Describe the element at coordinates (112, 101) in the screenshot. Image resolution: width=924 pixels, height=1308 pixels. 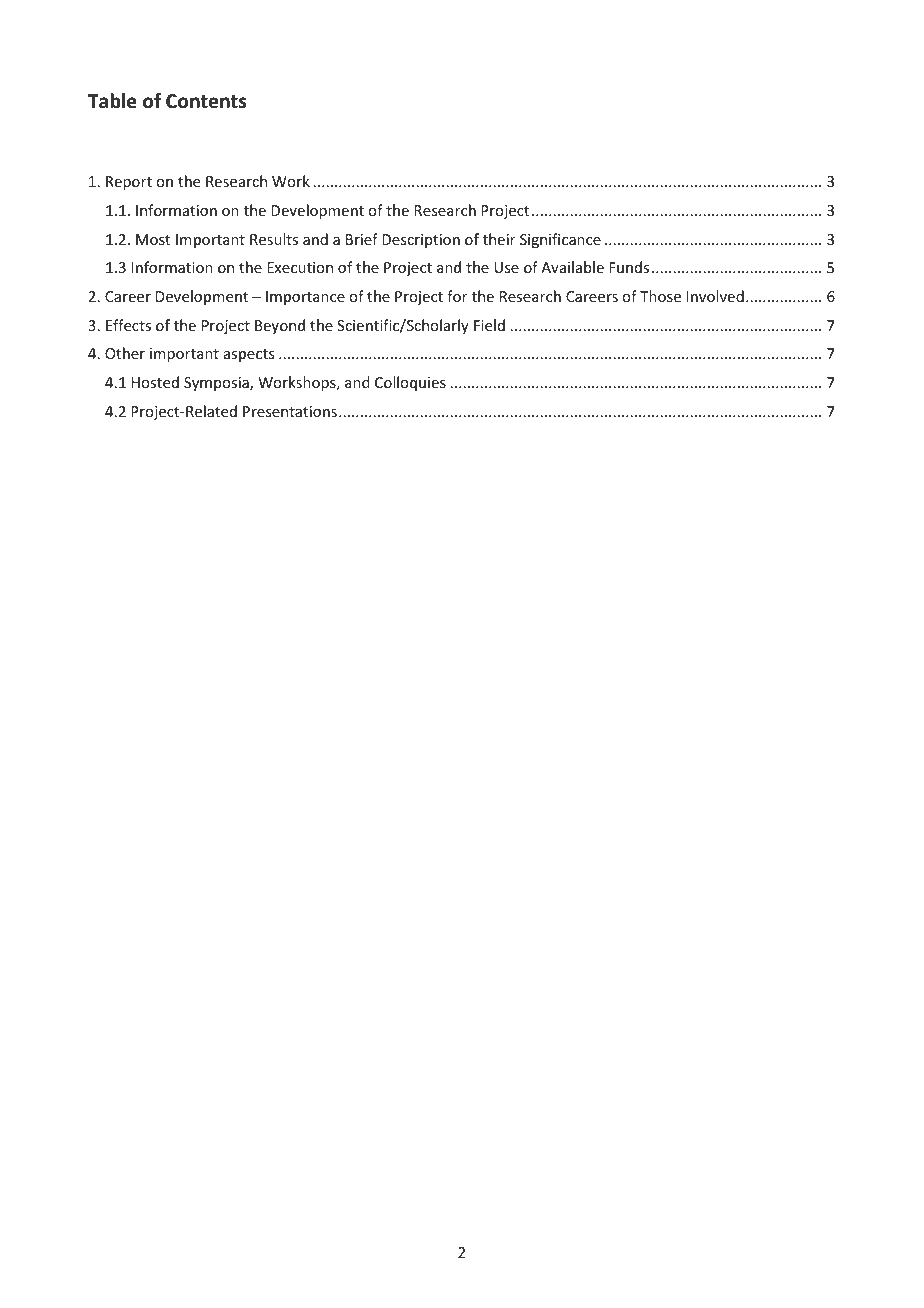
I see `Table` at that location.
